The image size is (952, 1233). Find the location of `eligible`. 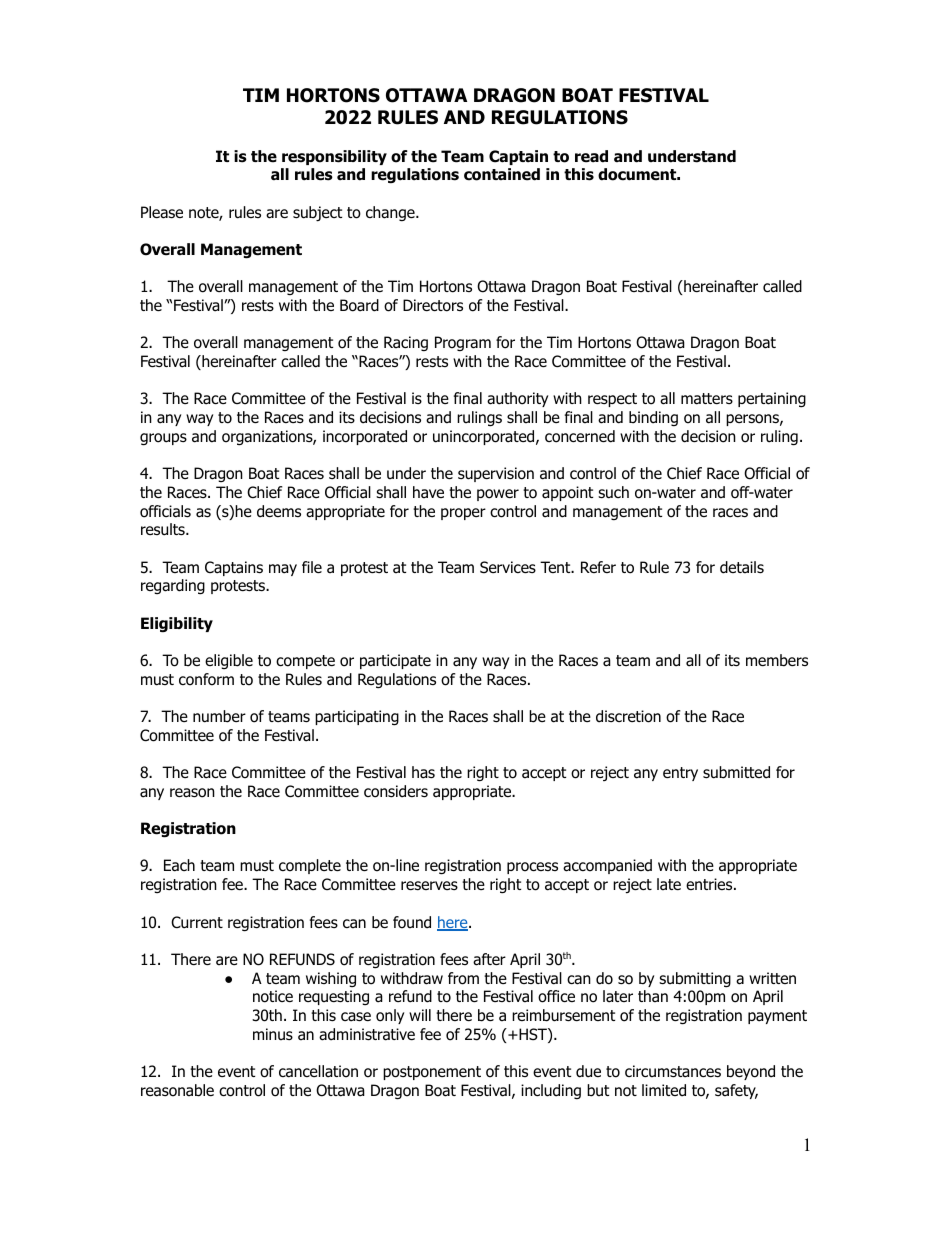

eligible is located at coordinates (229, 661).
